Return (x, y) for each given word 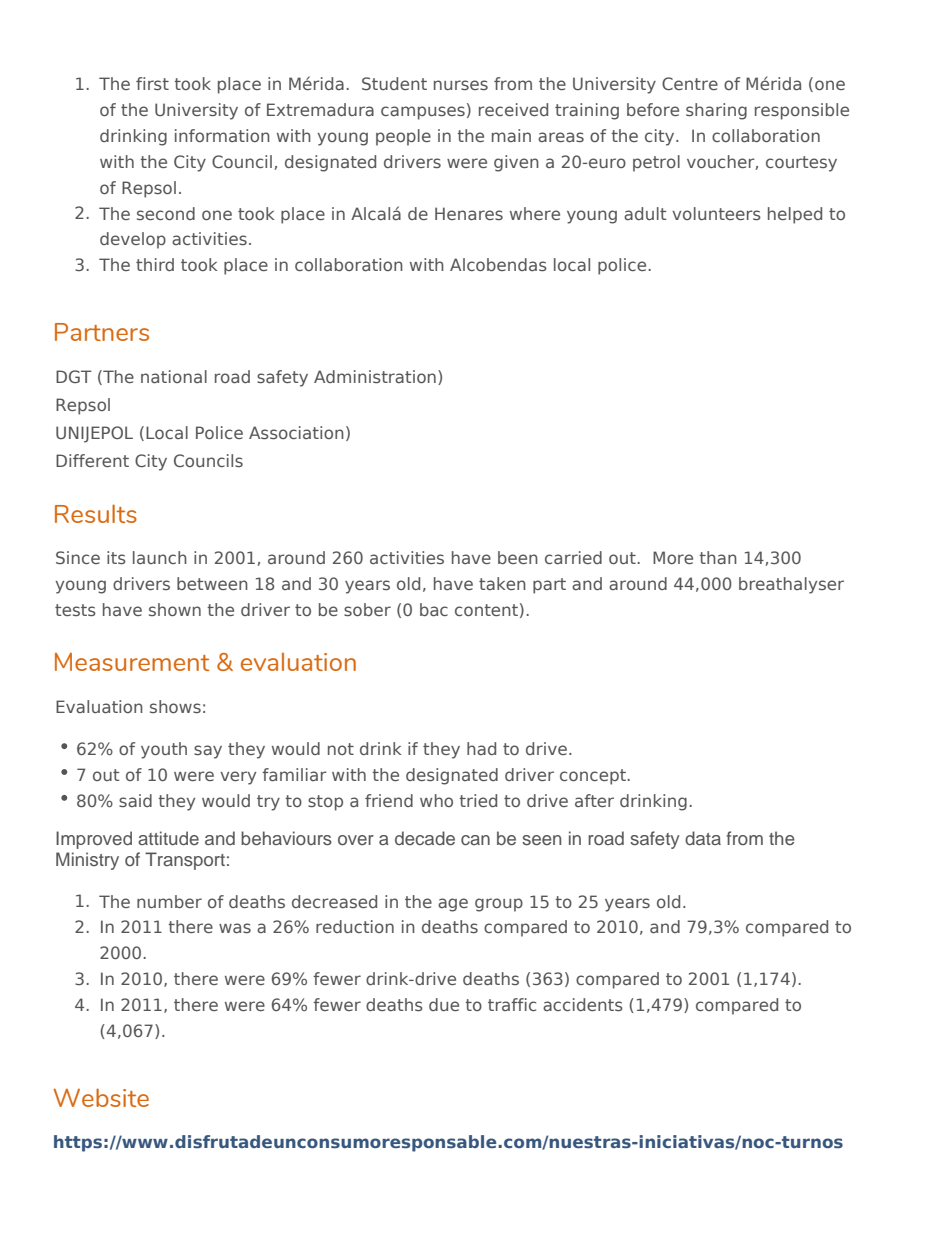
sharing (716, 111)
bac (434, 609)
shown (175, 609)
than (718, 557)
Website (101, 1097)
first (152, 83)
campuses (423, 113)
